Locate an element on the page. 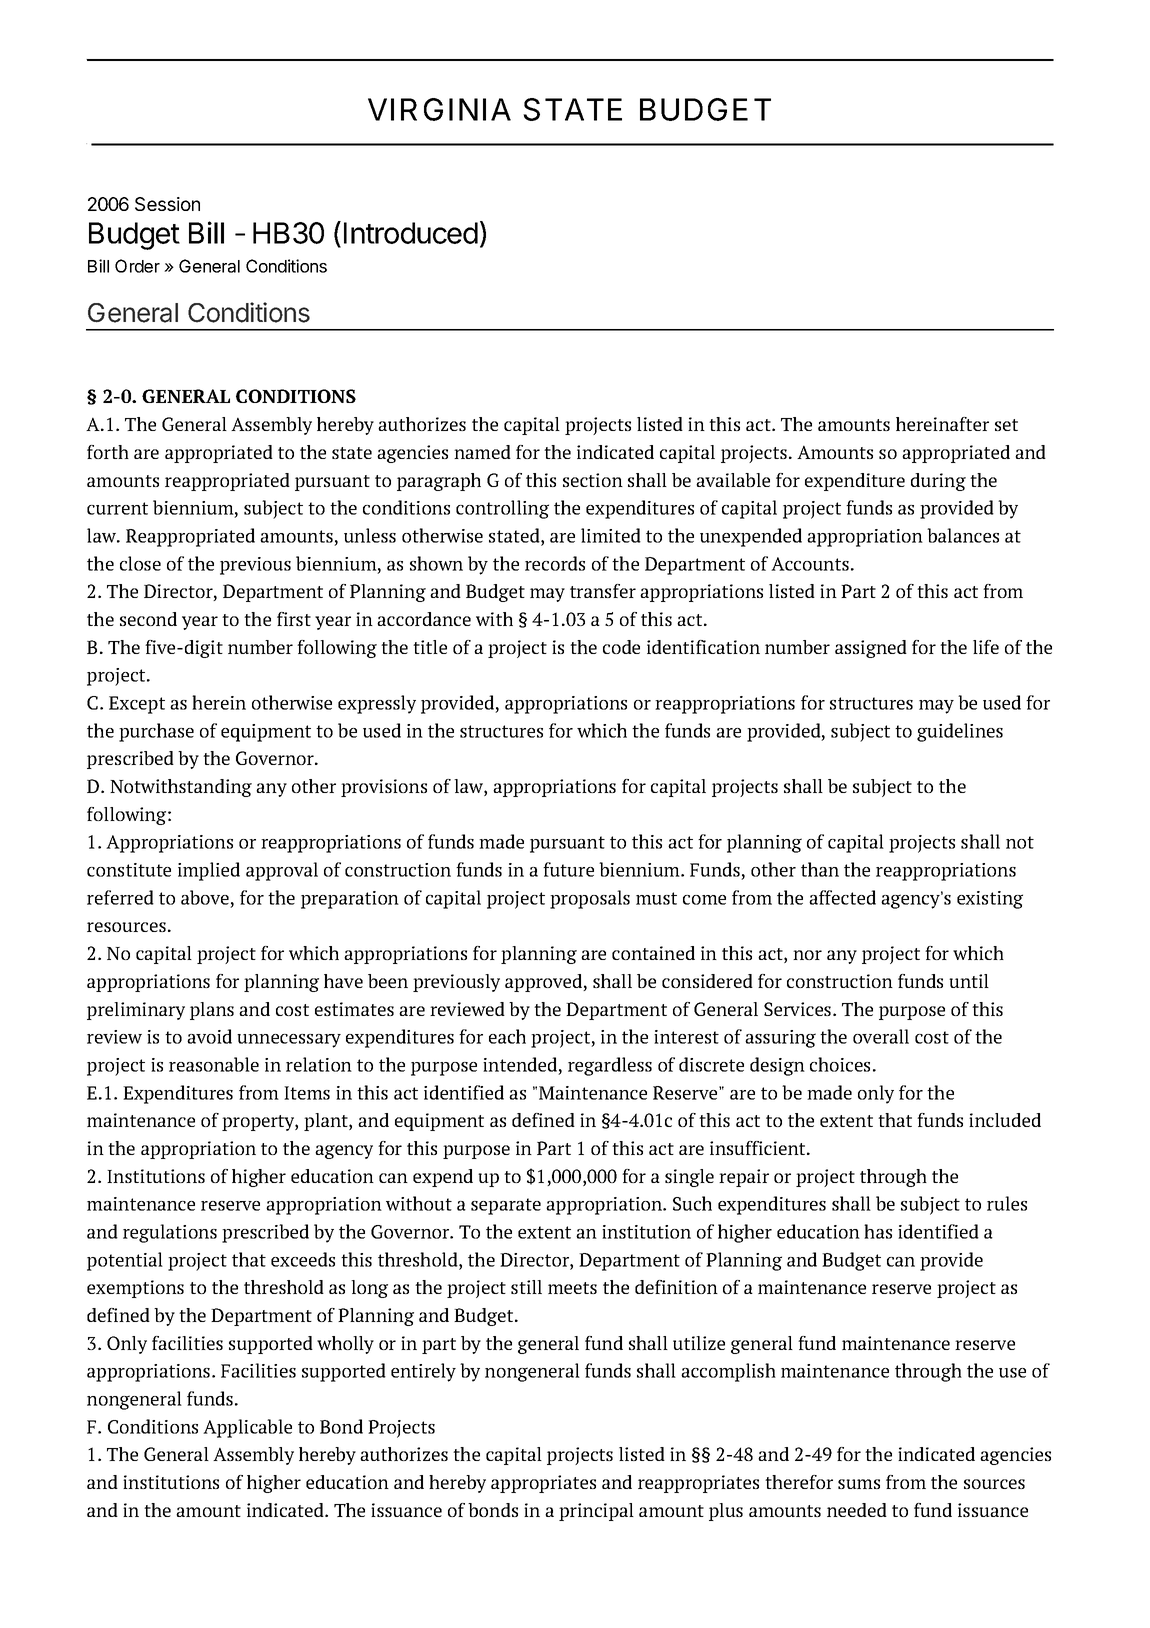 The height and width of the image is (1628, 1150). principal is located at coordinates (596, 1512).
